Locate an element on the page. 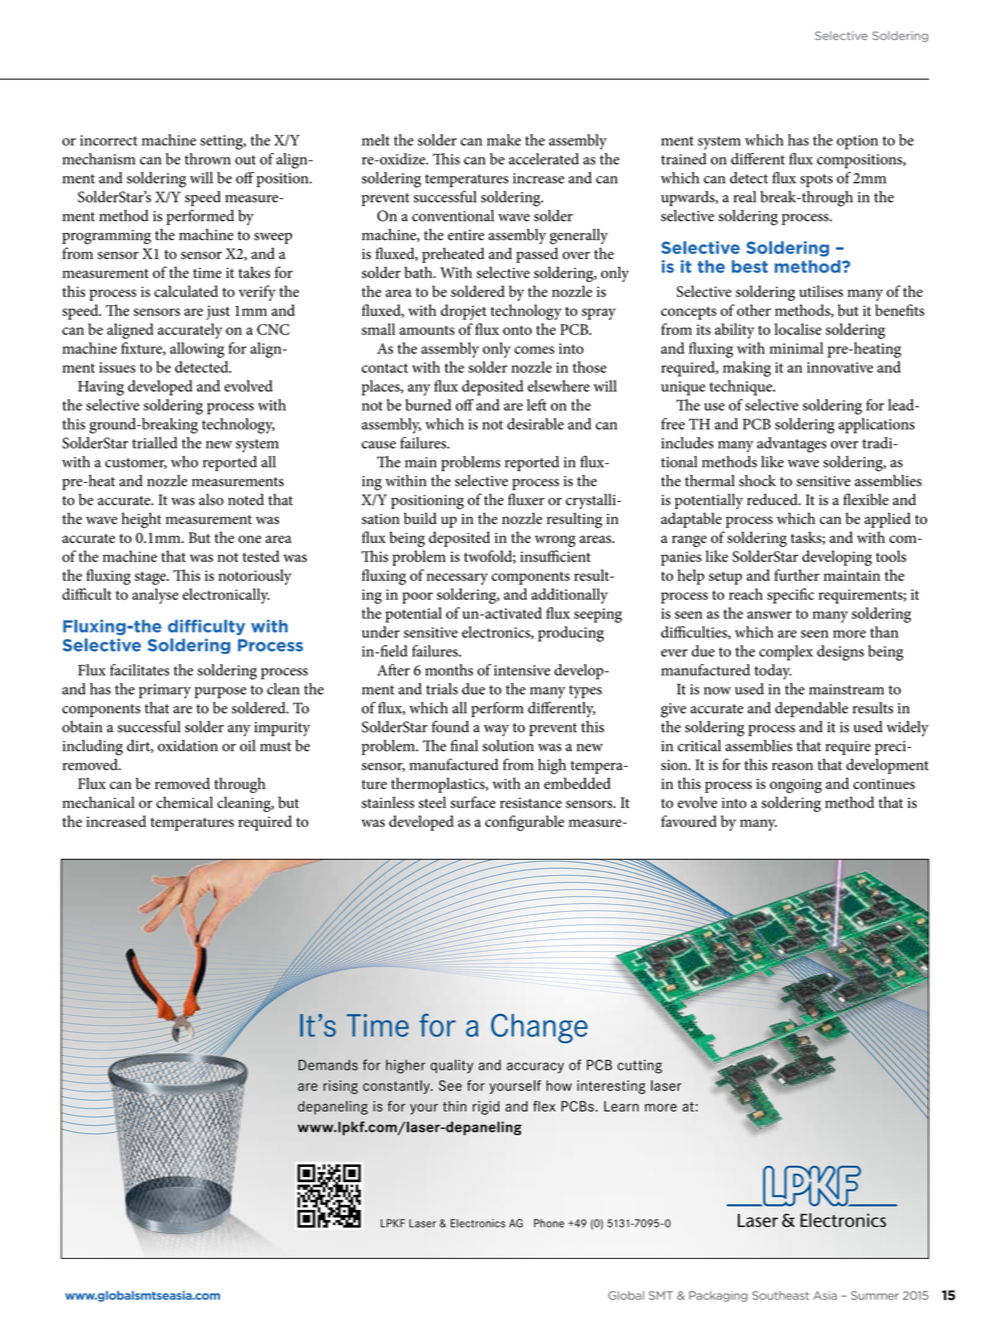 The image size is (991, 1338). thrown is located at coordinates (208, 159).
